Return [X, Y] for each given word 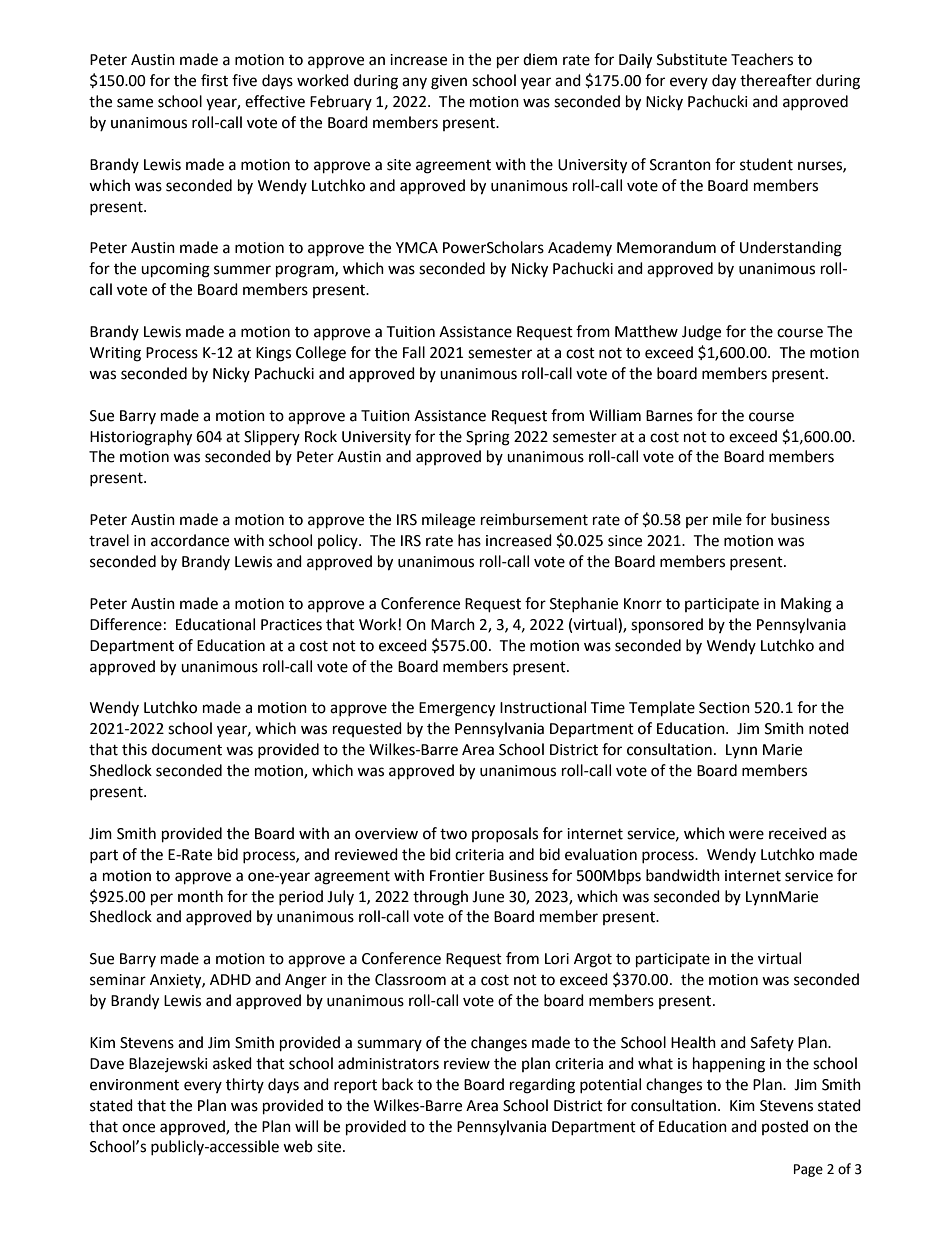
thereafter [776, 80]
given [449, 82]
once [138, 1128]
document [187, 749]
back [397, 1084]
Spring [488, 438]
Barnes [669, 416]
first [214, 80]
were [746, 835]
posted [785, 1127]
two [453, 834]
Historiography [141, 438]
